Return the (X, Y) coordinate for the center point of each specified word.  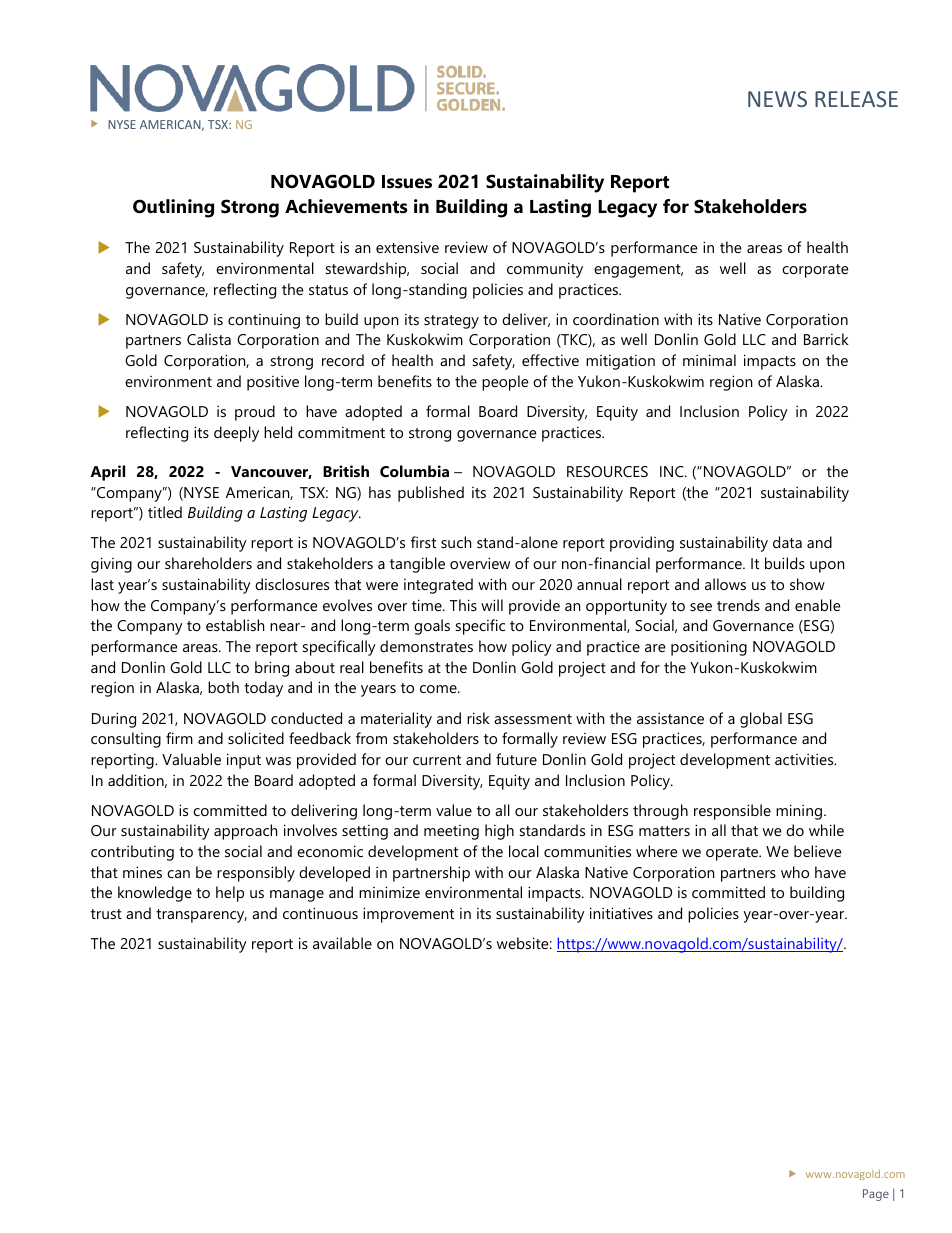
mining (799, 812)
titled (165, 512)
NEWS (777, 99)
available (342, 943)
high (499, 832)
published (431, 494)
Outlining (173, 208)
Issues (407, 182)
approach (245, 832)
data (787, 542)
